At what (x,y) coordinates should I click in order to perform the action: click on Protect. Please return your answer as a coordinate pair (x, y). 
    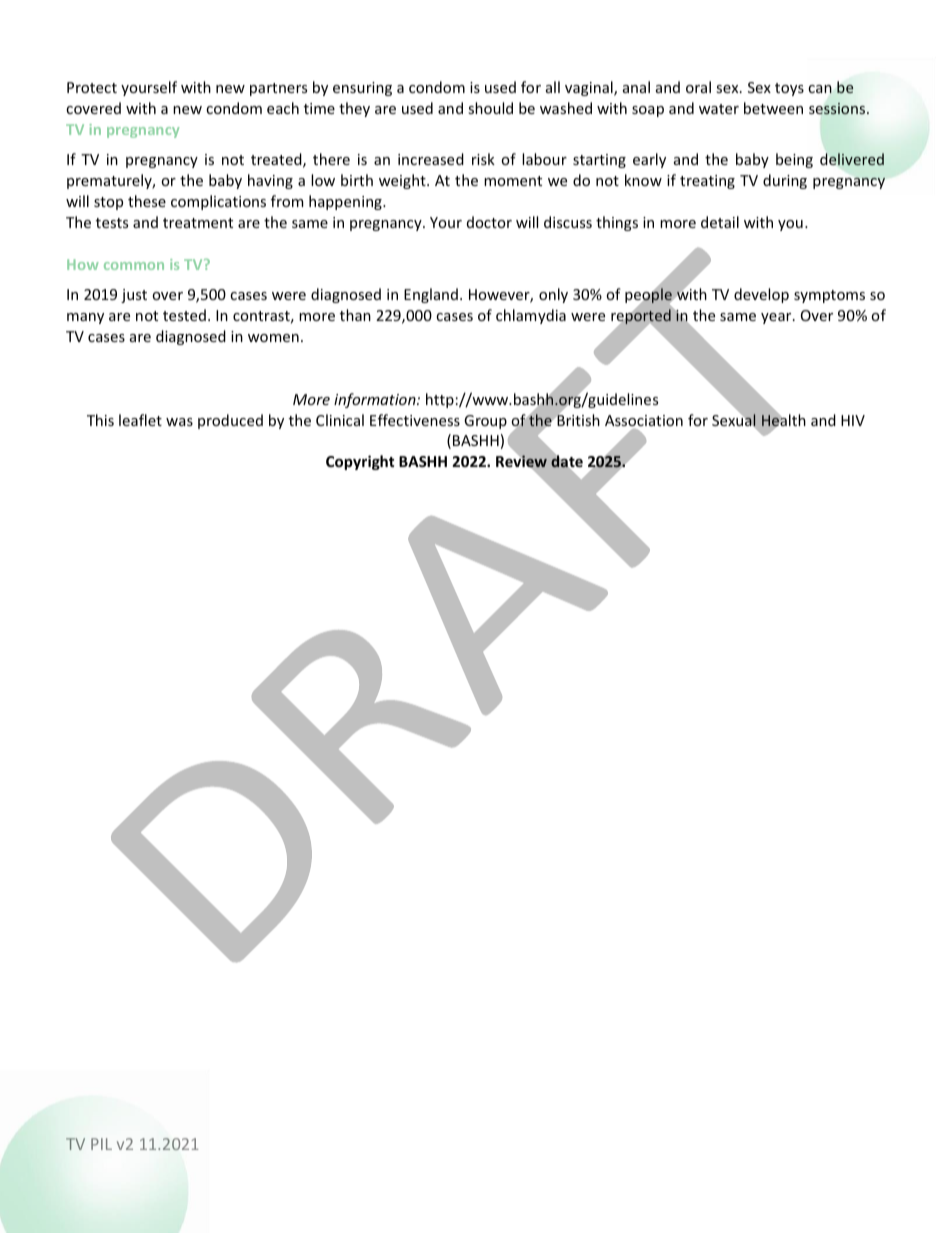
    Looking at the image, I should click on (92, 87).
